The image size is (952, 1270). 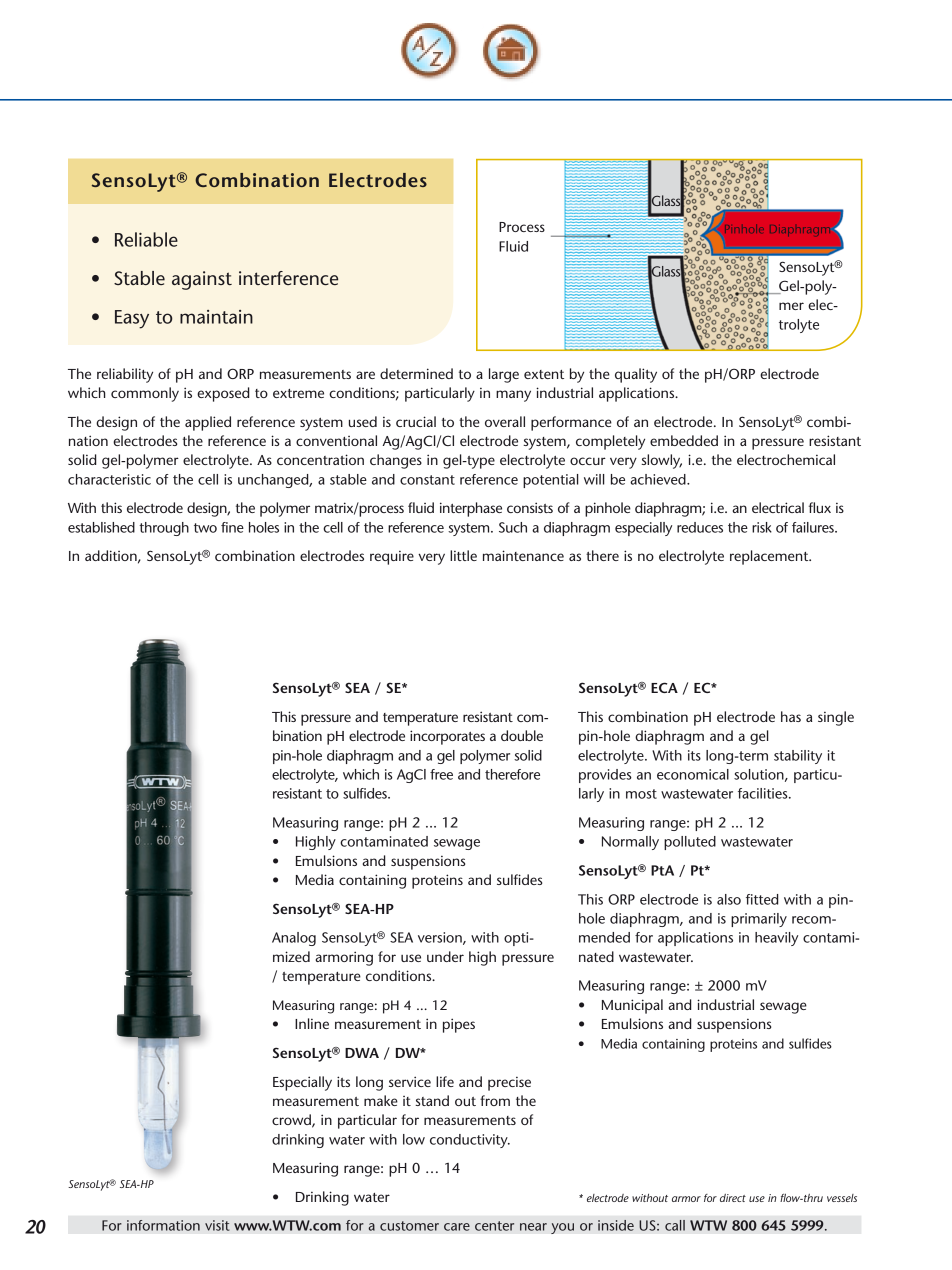 What do you see at coordinates (636, 375) in the page?
I see `quality` at bounding box center [636, 375].
